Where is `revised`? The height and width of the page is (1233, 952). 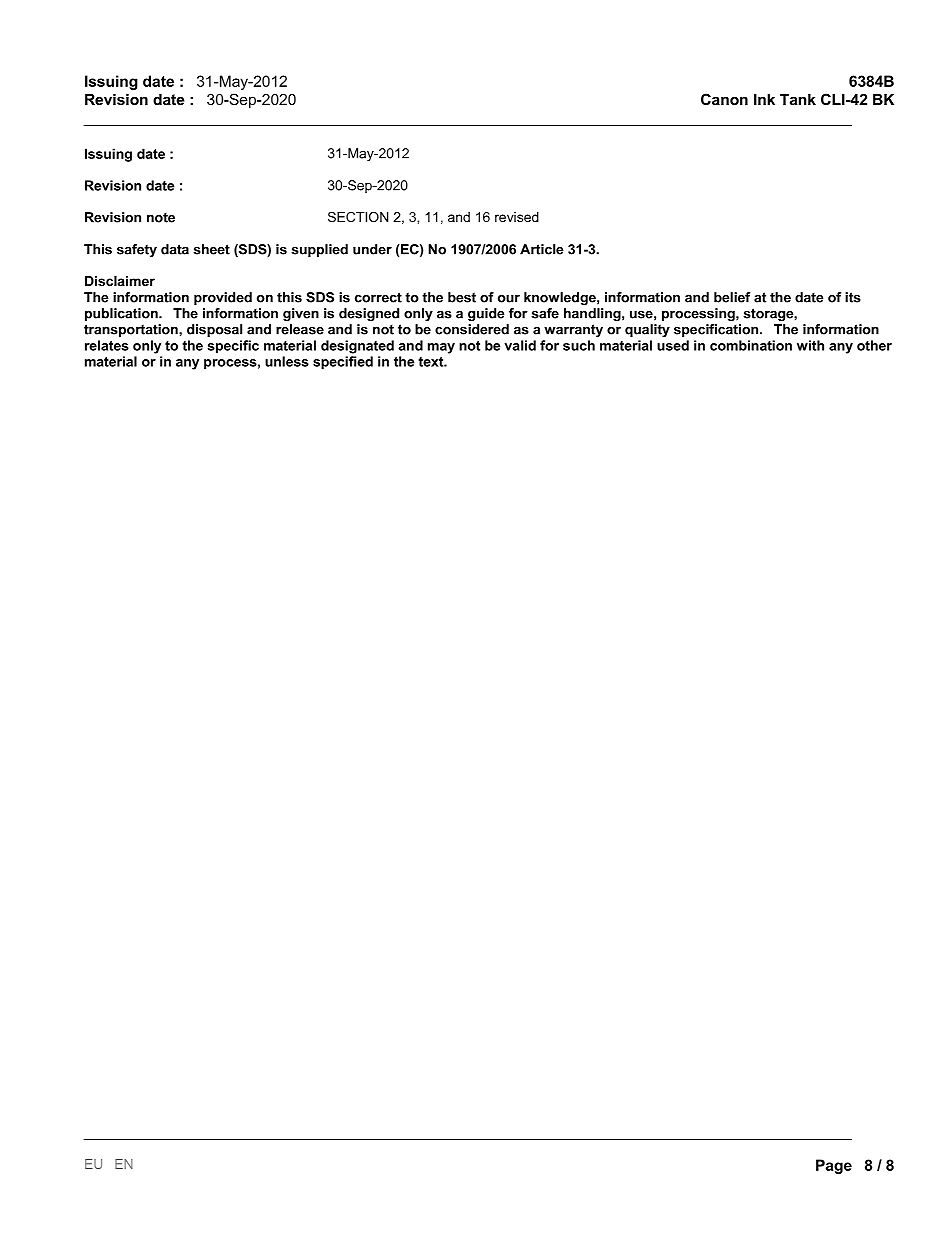 revised is located at coordinates (517, 217).
